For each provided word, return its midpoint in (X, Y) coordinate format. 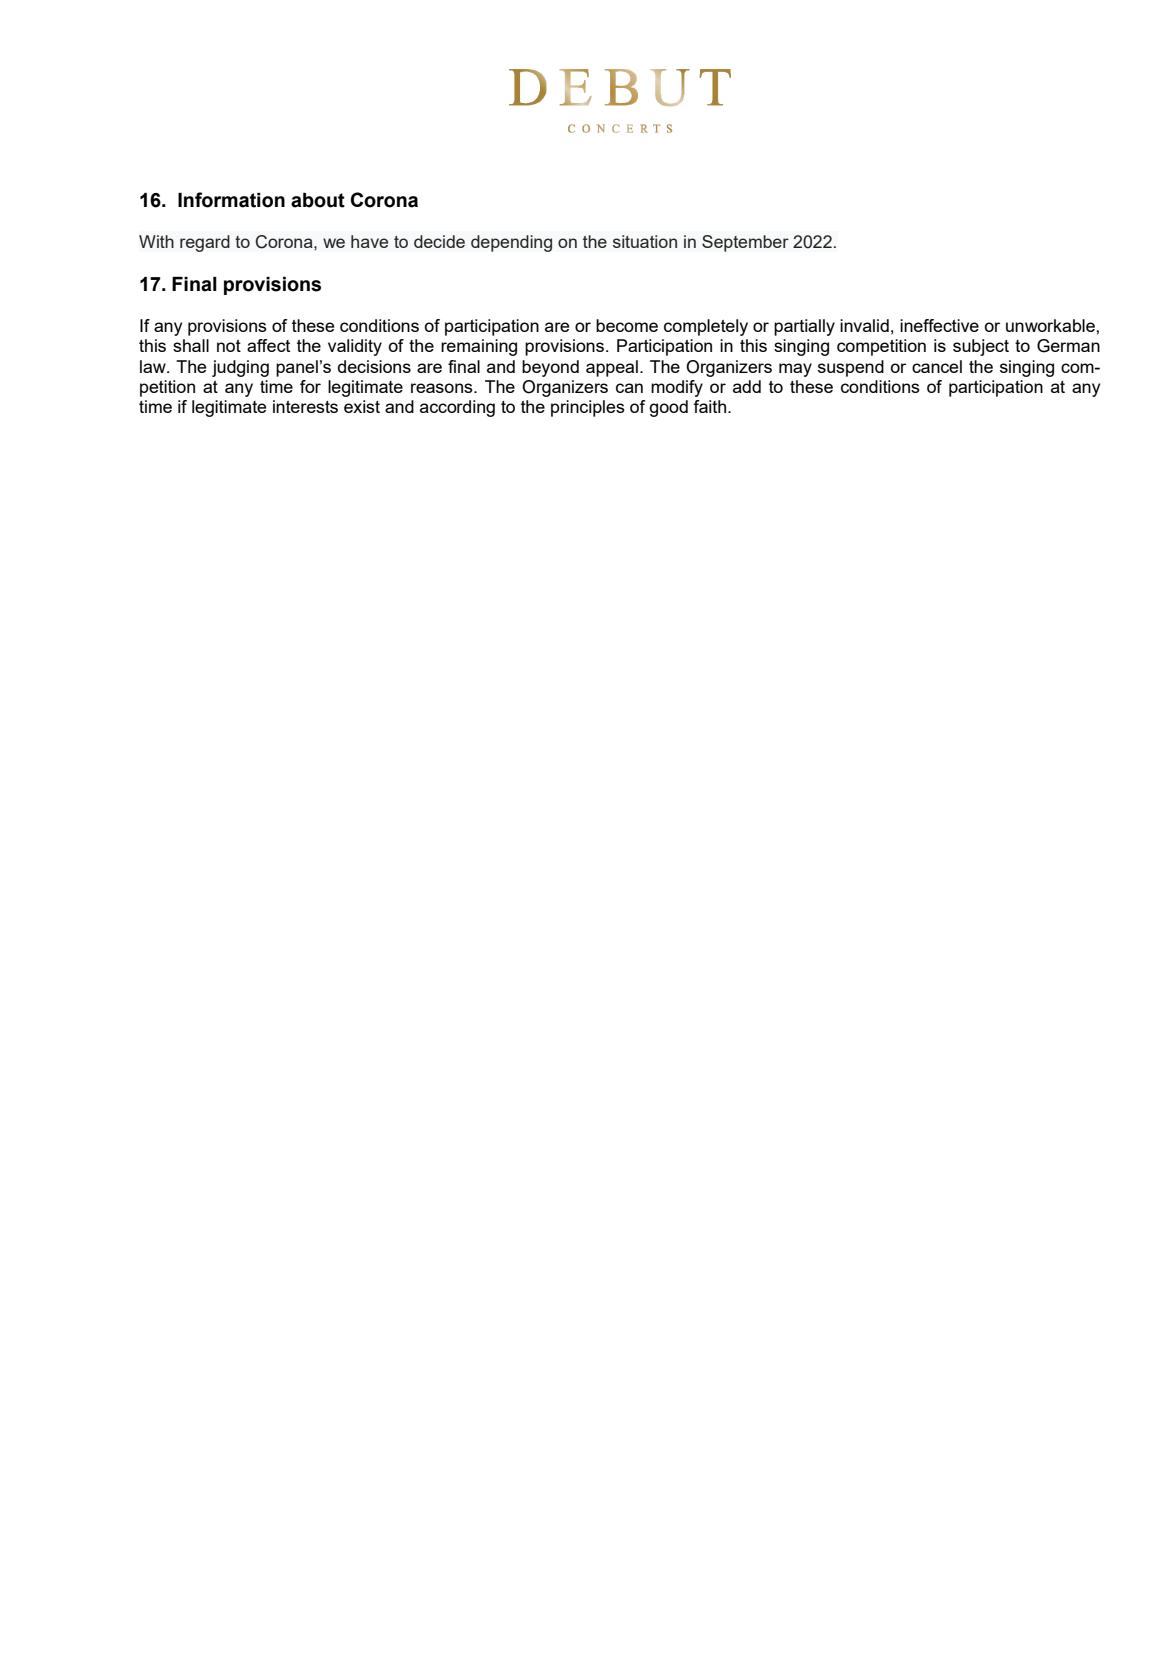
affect (268, 345)
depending (511, 243)
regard (205, 243)
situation (645, 241)
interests (305, 406)
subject (981, 347)
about (318, 200)
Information (231, 200)
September (745, 243)
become (627, 325)
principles (588, 408)
